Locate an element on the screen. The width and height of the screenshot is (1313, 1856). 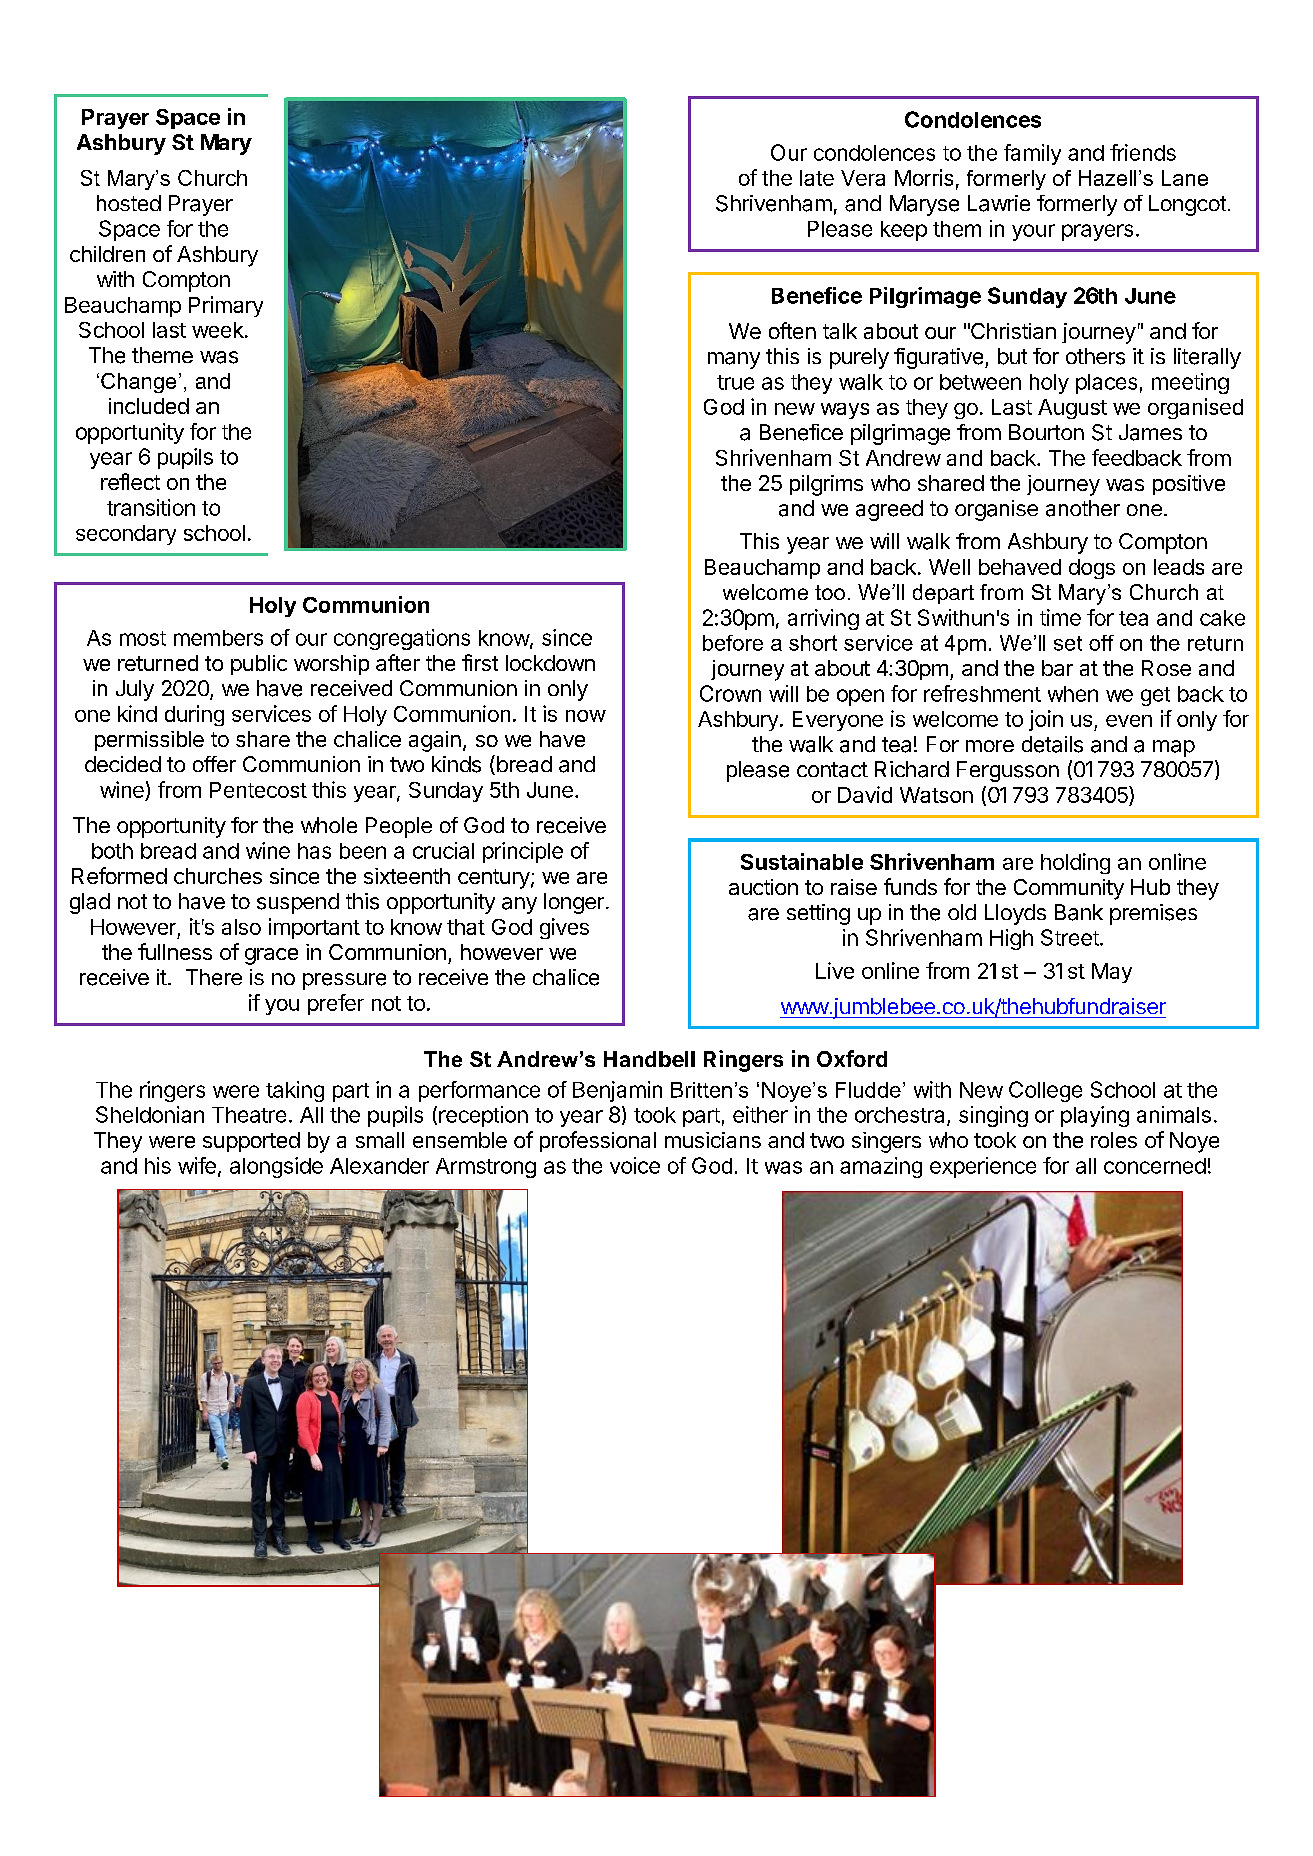
Community is located at coordinates (1069, 889).
